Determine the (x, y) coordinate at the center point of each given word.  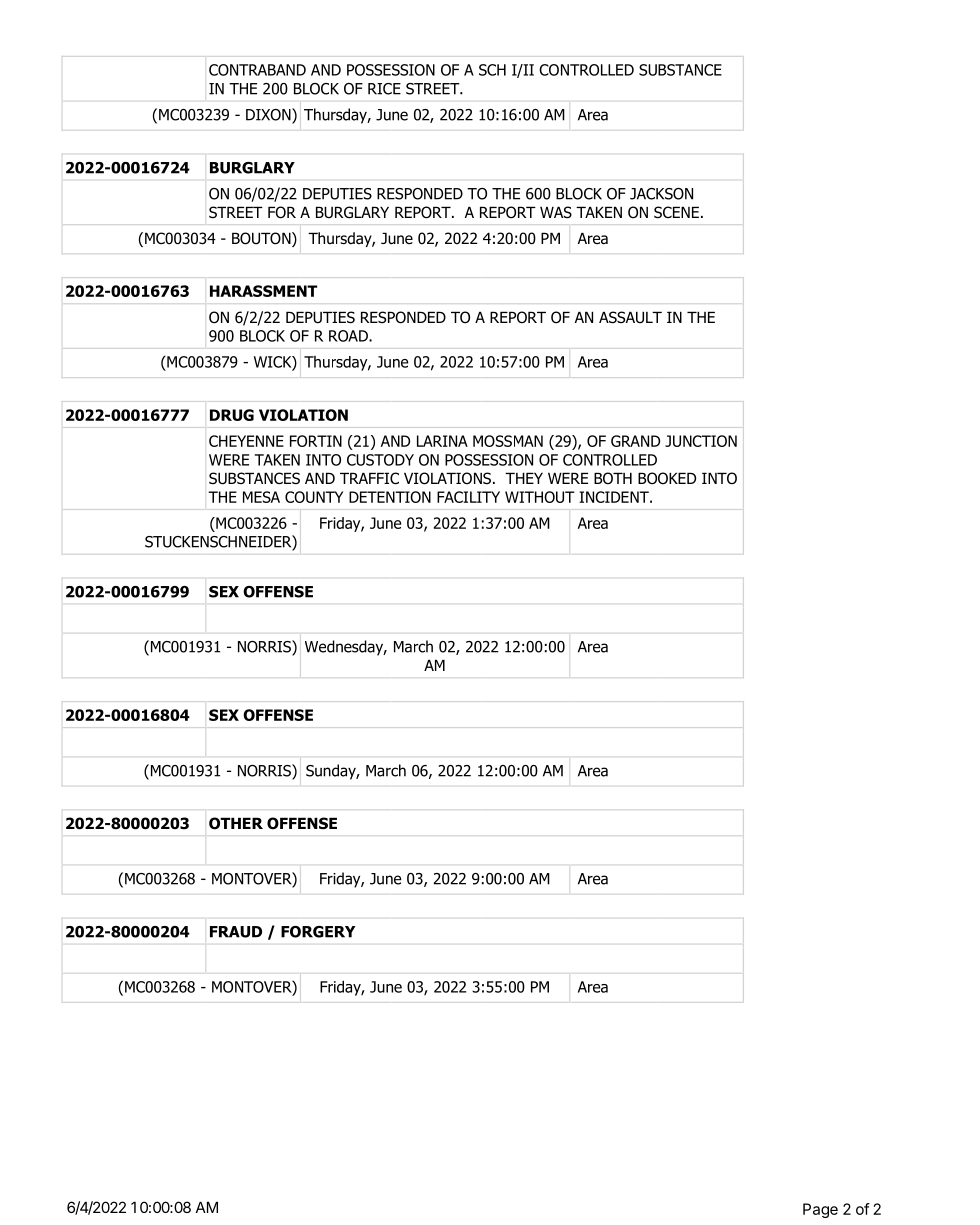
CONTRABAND (257, 70)
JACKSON (661, 194)
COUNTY (314, 497)
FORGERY (318, 932)
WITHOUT (540, 497)
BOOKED (667, 478)
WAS (556, 212)
